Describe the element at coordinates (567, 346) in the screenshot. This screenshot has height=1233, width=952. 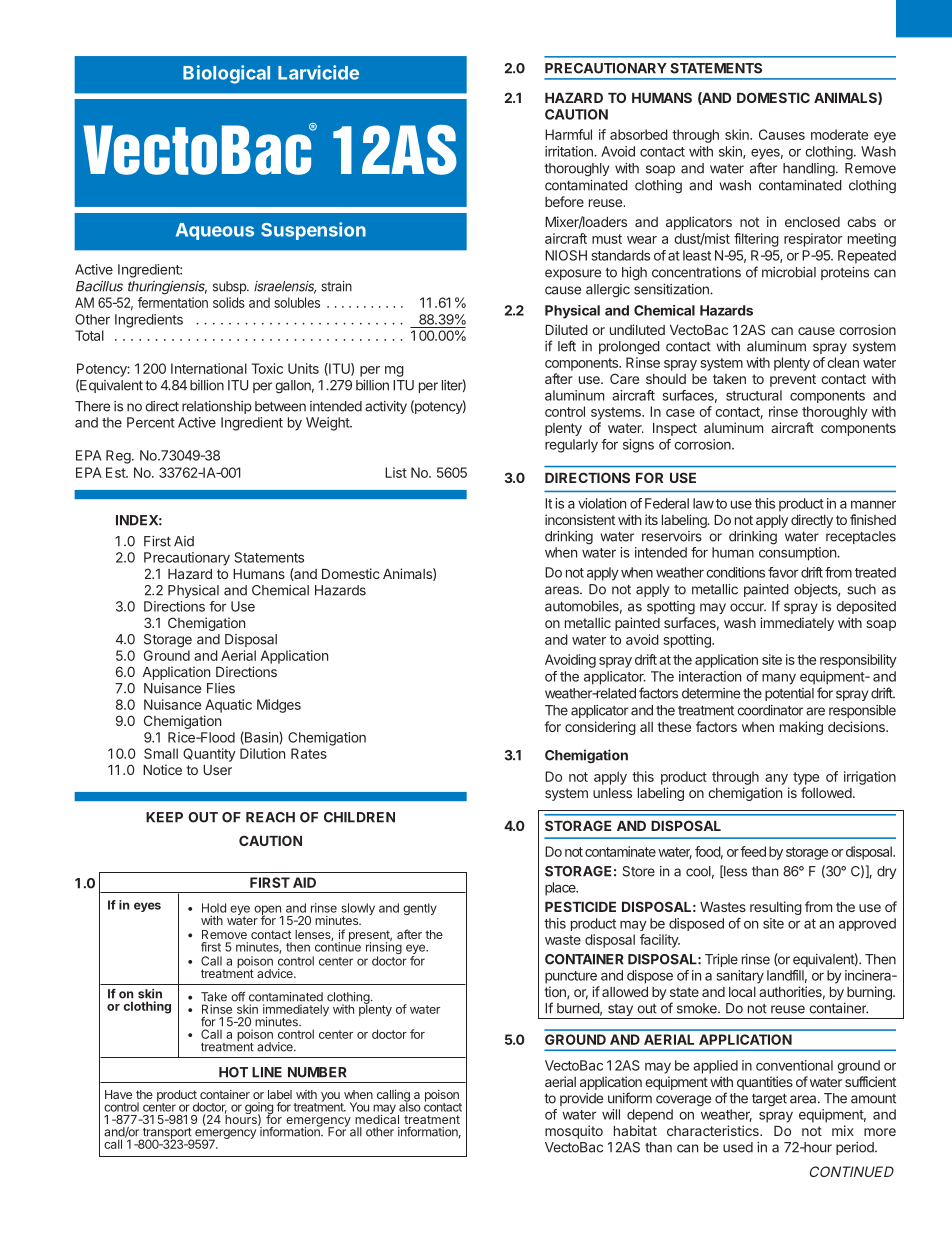
I see `left` at that location.
